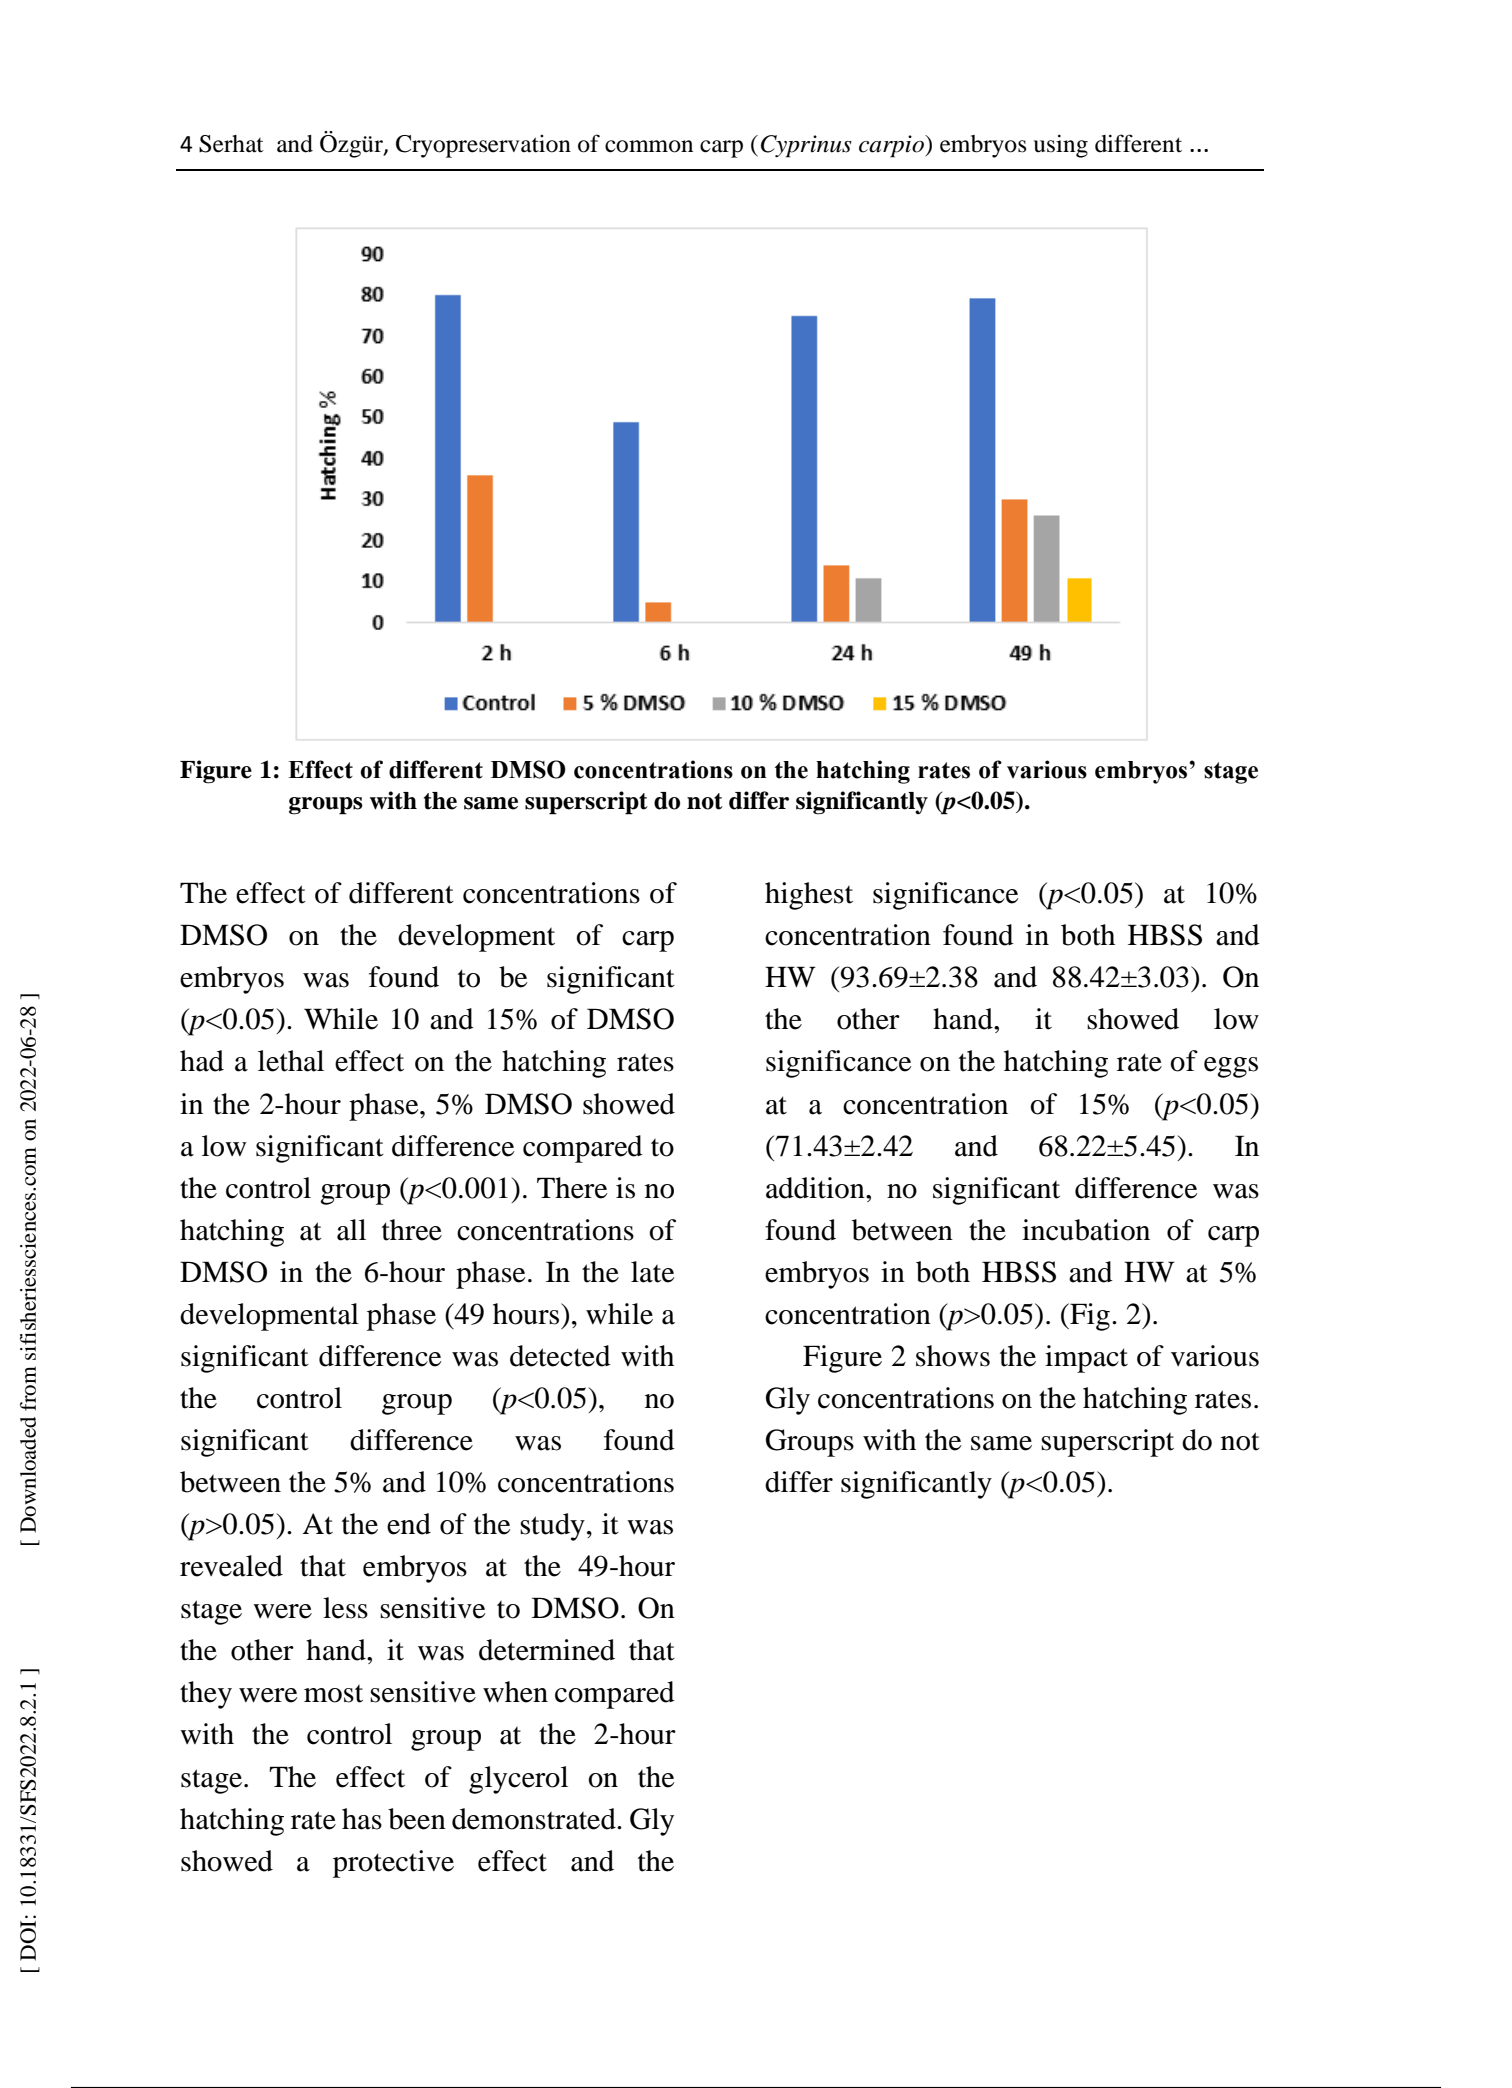  What do you see at coordinates (417, 1819) in the page?
I see `been` at bounding box center [417, 1819].
